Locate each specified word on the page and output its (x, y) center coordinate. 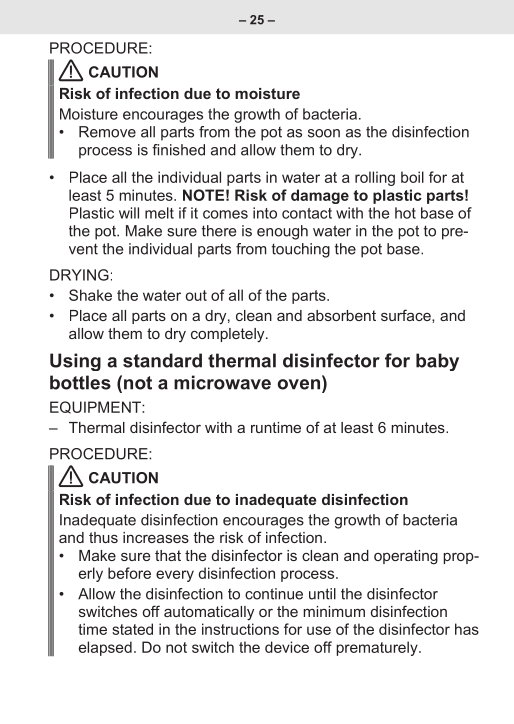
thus (103, 537)
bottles (80, 382)
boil (412, 177)
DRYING (79, 275)
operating (406, 557)
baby (437, 362)
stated (132, 629)
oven (299, 384)
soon (324, 133)
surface (407, 315)
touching (301, 250)
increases (156, 537)
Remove (107, 132)
